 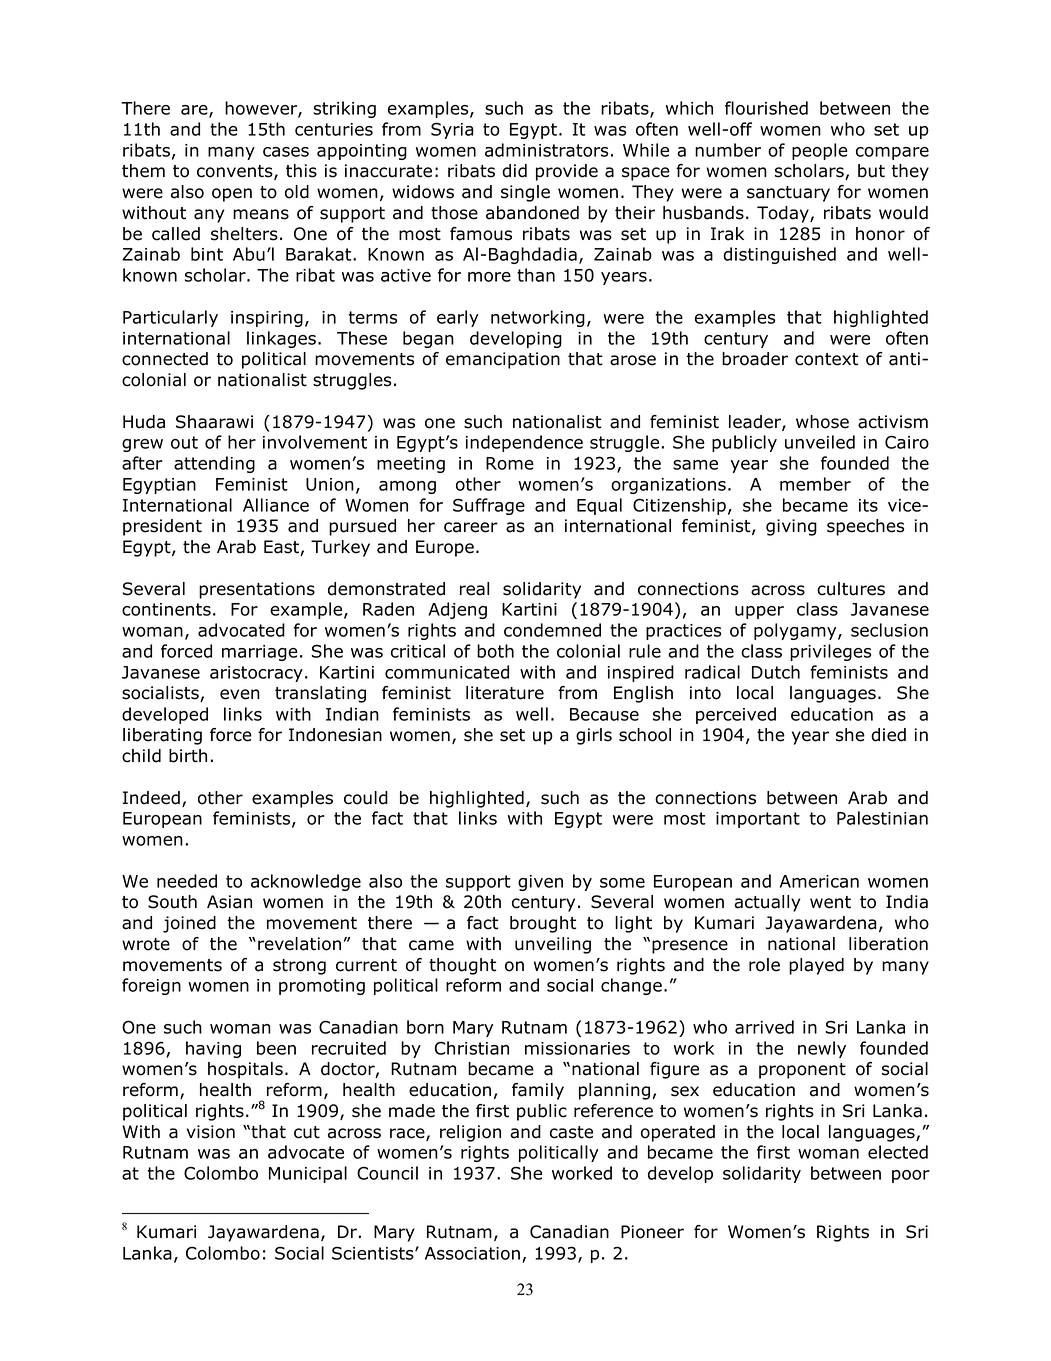 What do you see at coordinates (819, 881) in the screenshot?
I see `American` at bounding box center [819, 881].
